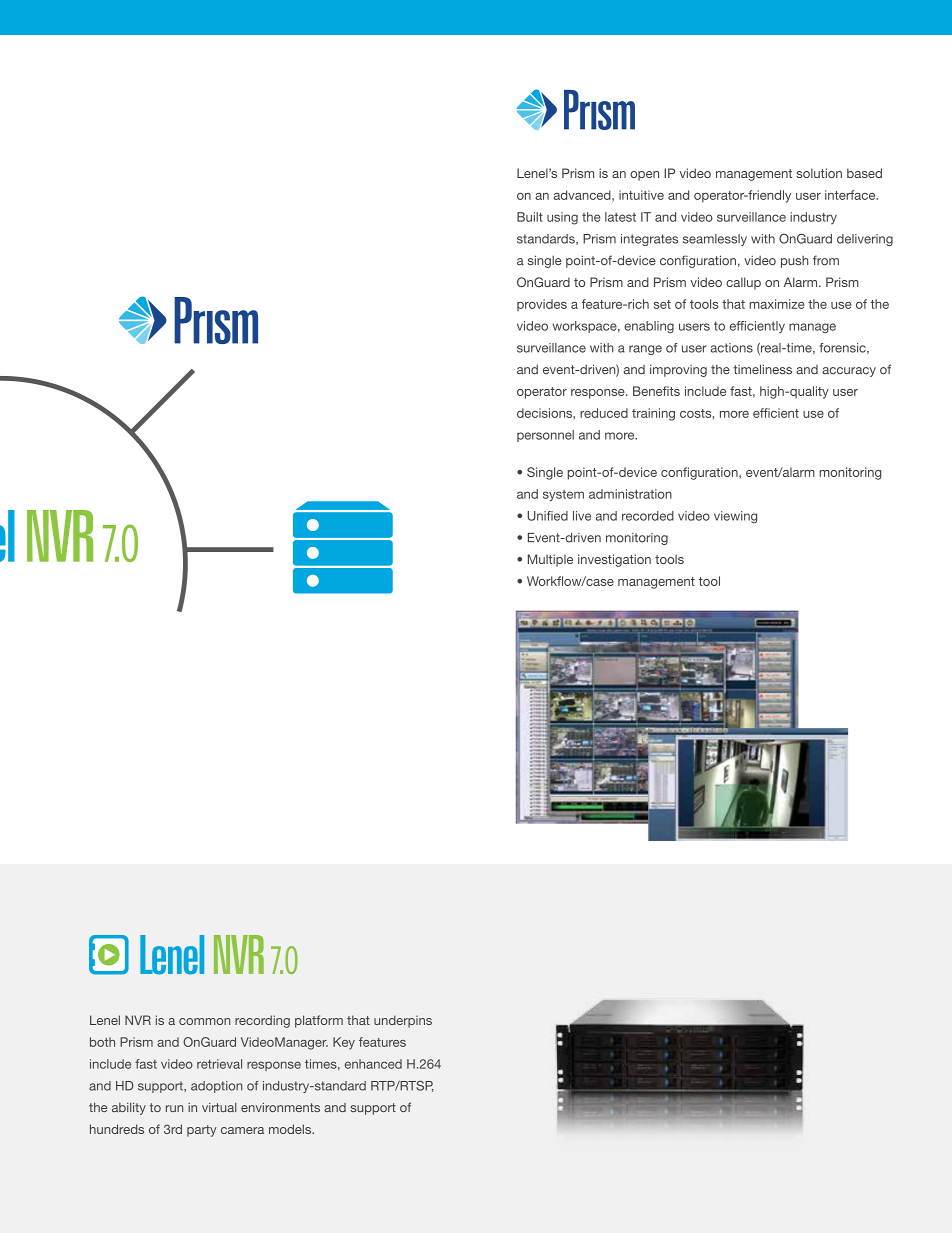 The height and width of the document is (1233, 952). Describe the element at coordinates (373, 1064) in the document. I see `enhanced` at that location.
